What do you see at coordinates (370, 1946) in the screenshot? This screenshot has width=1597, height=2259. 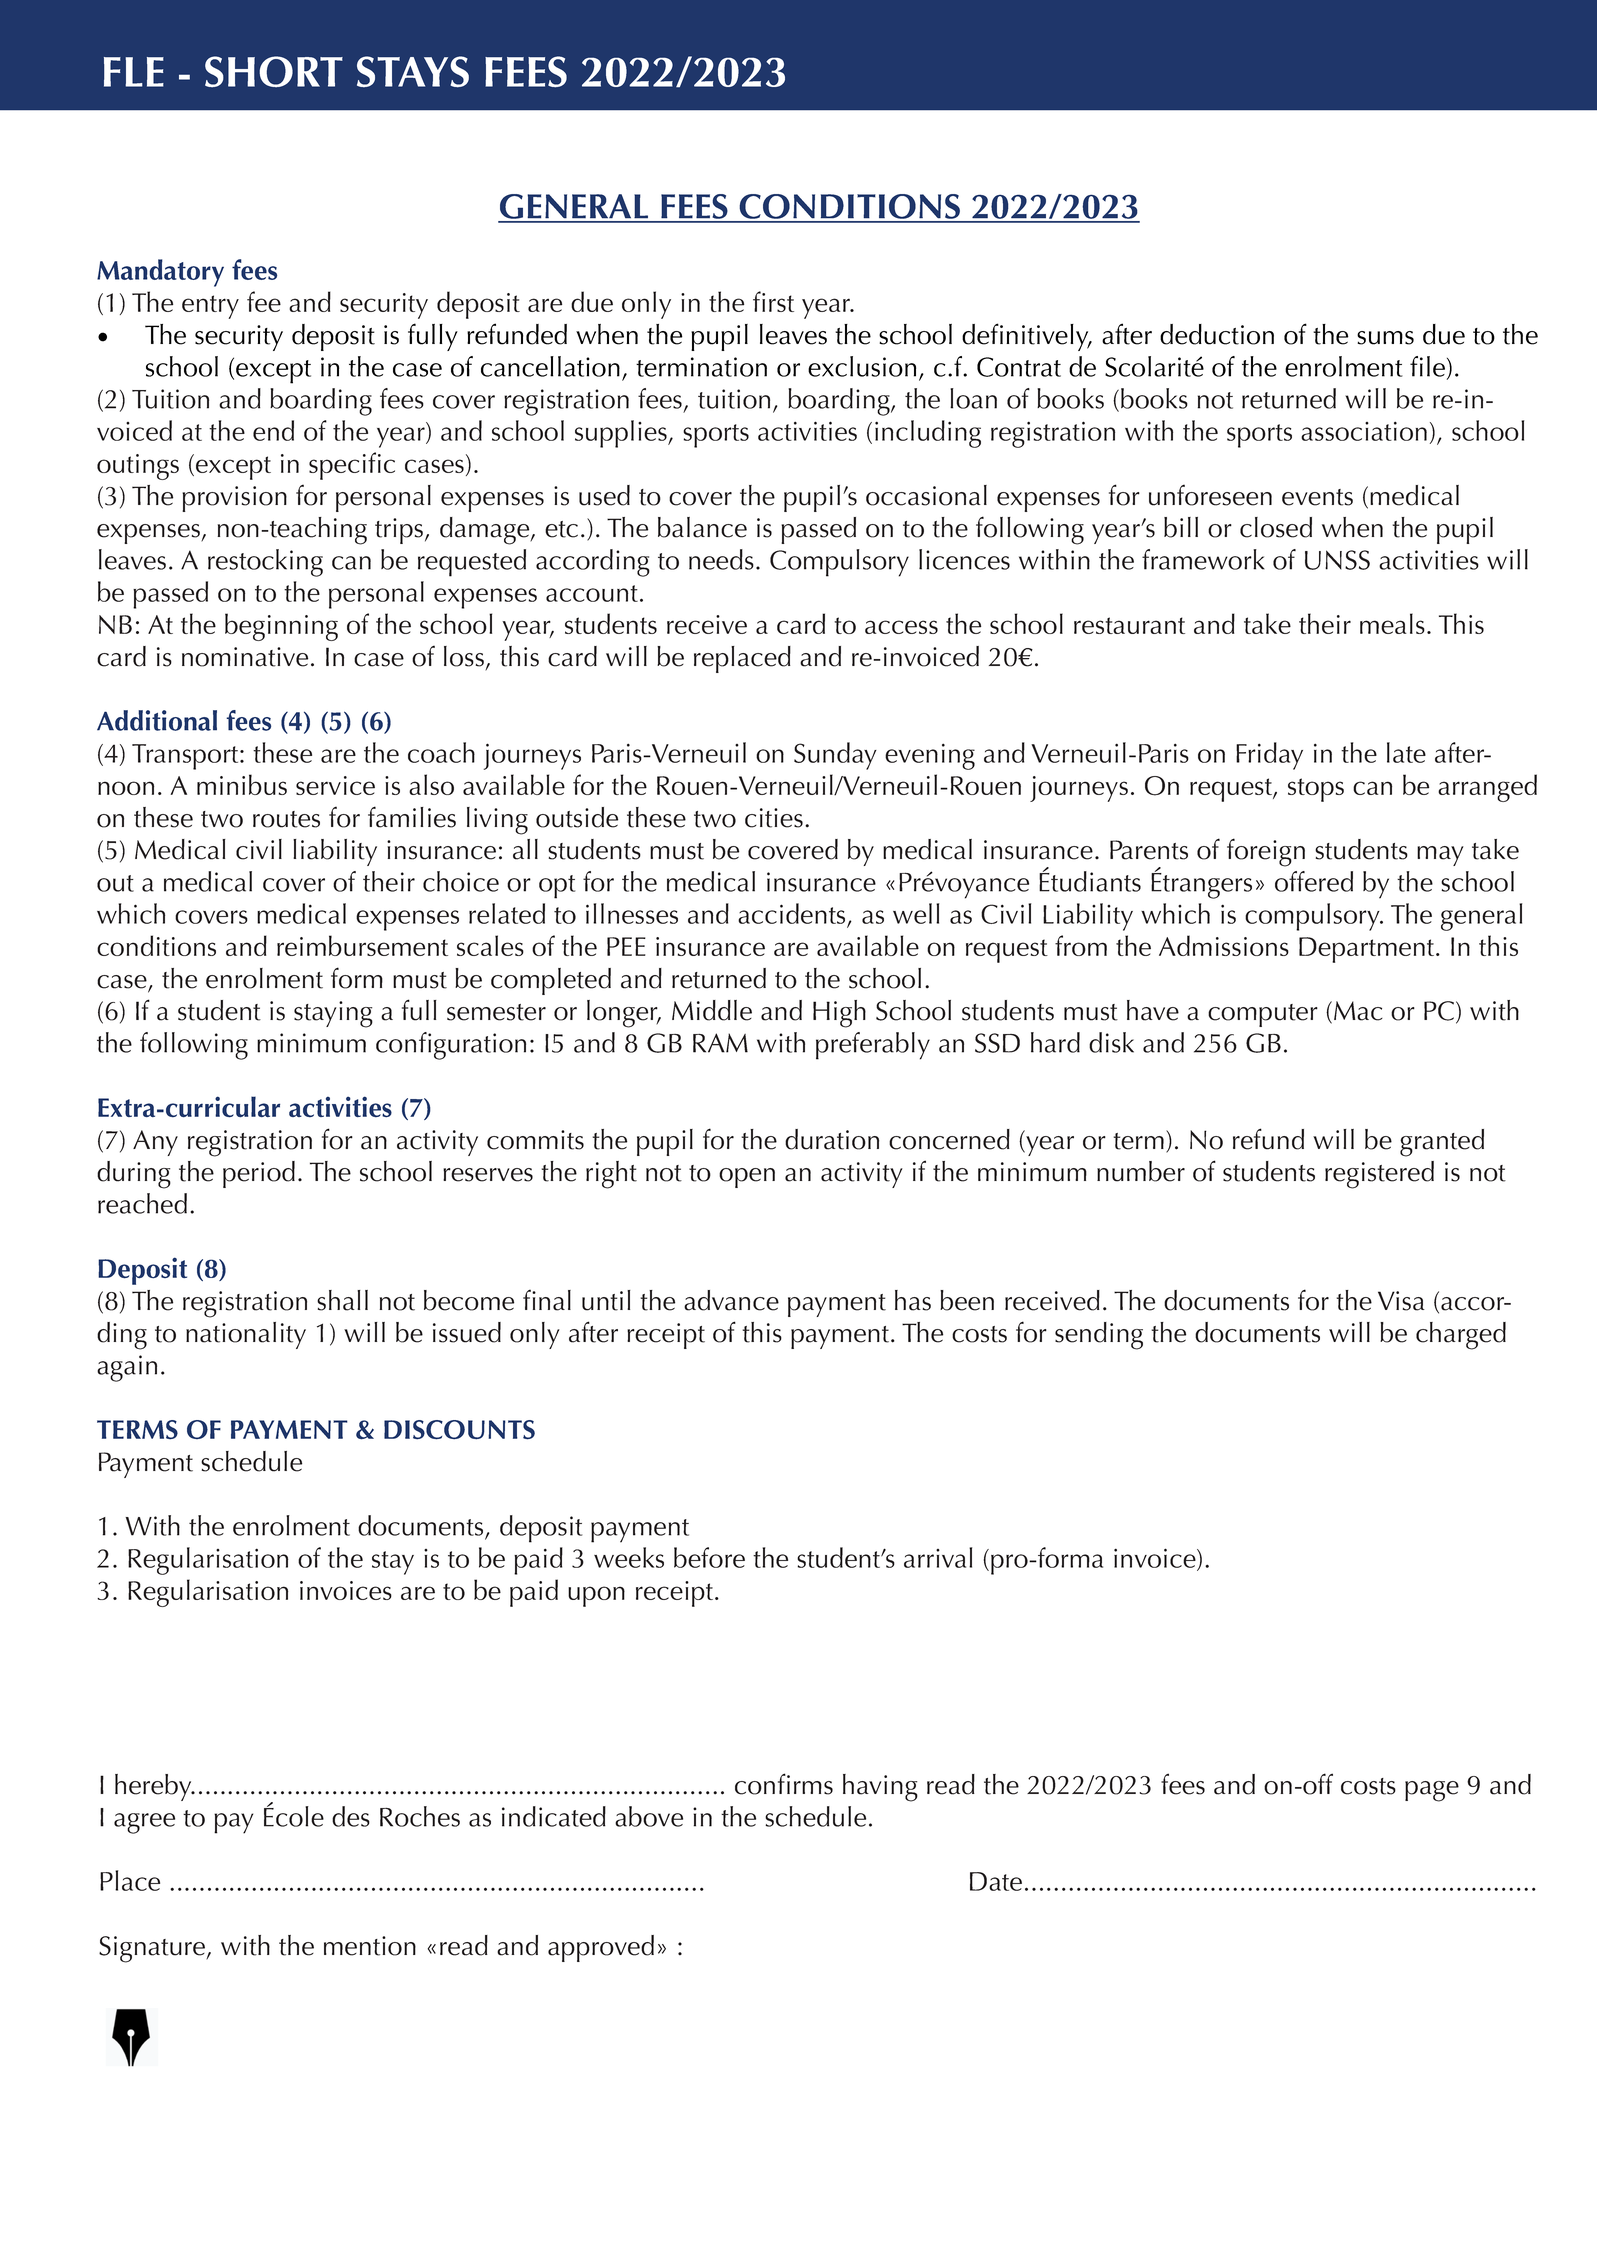 I see `mention` at bounding box center [370, 1946].
